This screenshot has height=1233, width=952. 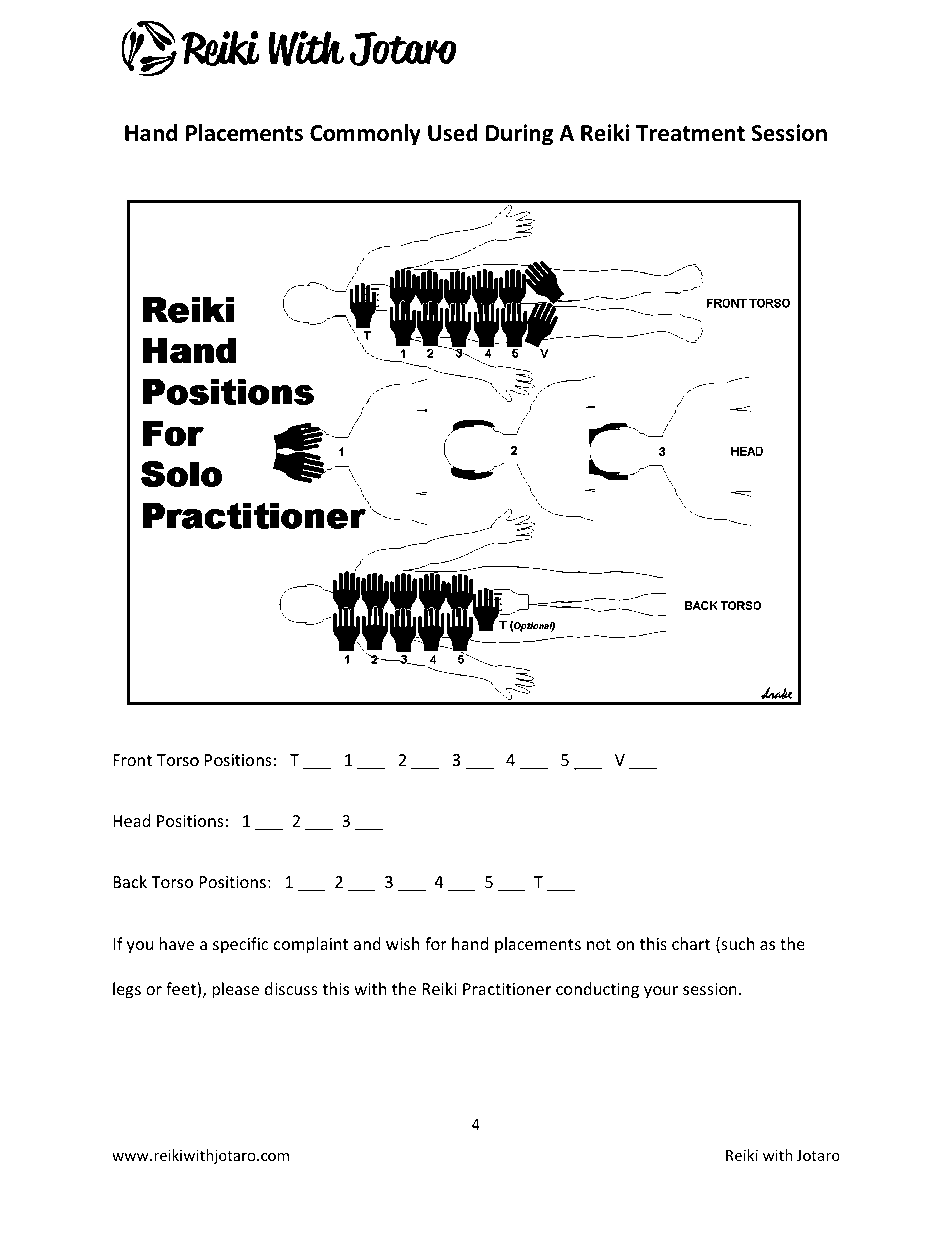 What do you see at coordinates (131, 820) in the screenshot?
I see `Head` at bounding box center [131, 820].
